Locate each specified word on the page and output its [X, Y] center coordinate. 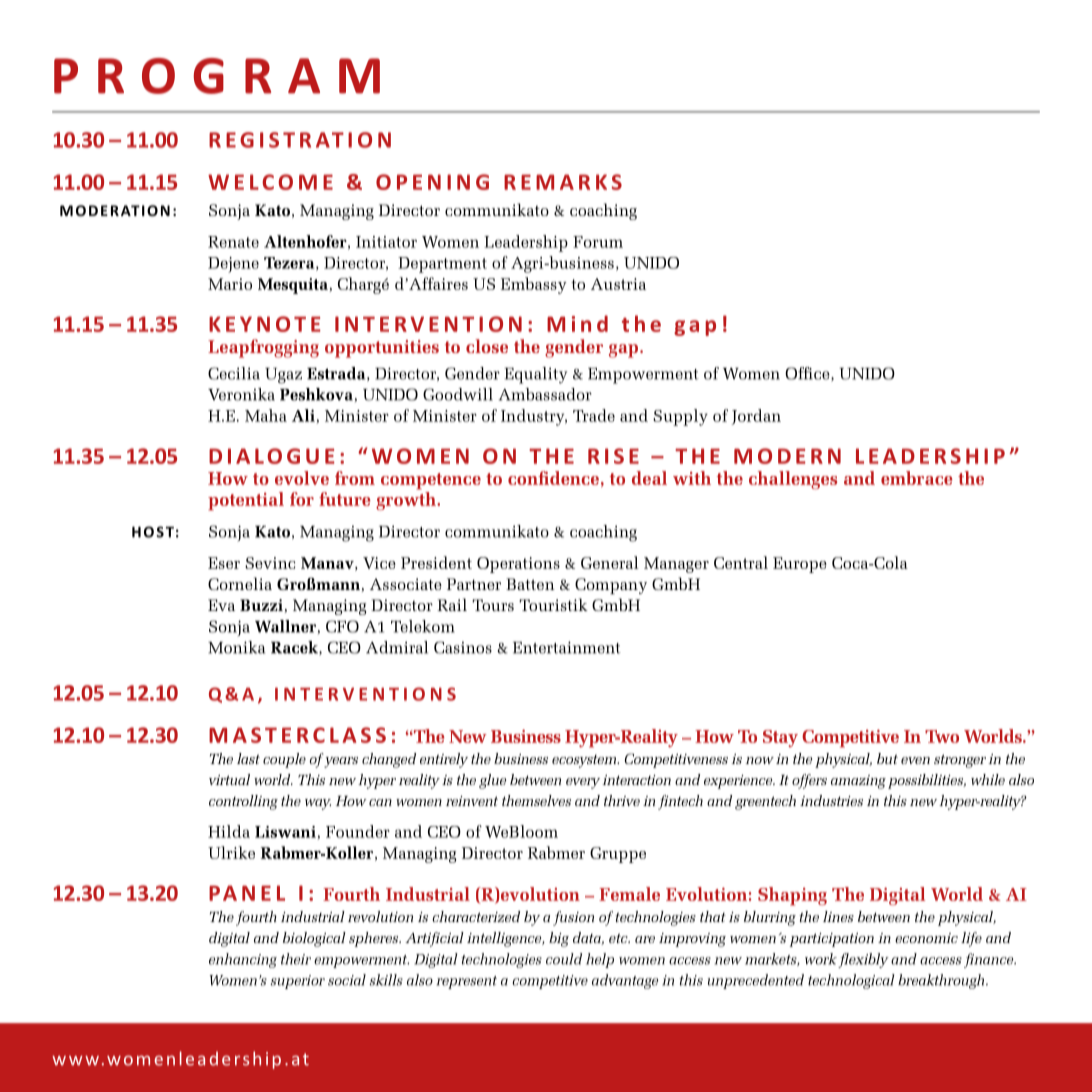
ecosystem [585, 761]
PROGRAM [217, 76]
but [887, 758]
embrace [916, 478]
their [296, 959]
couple [284, 760]
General [610, 562]
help [600, 960]
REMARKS [563, 182]
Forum [598, 242]
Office [808, 373]
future [344, 499]
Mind [577, 323]
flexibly [863, 960]
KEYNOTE [265, 324]
